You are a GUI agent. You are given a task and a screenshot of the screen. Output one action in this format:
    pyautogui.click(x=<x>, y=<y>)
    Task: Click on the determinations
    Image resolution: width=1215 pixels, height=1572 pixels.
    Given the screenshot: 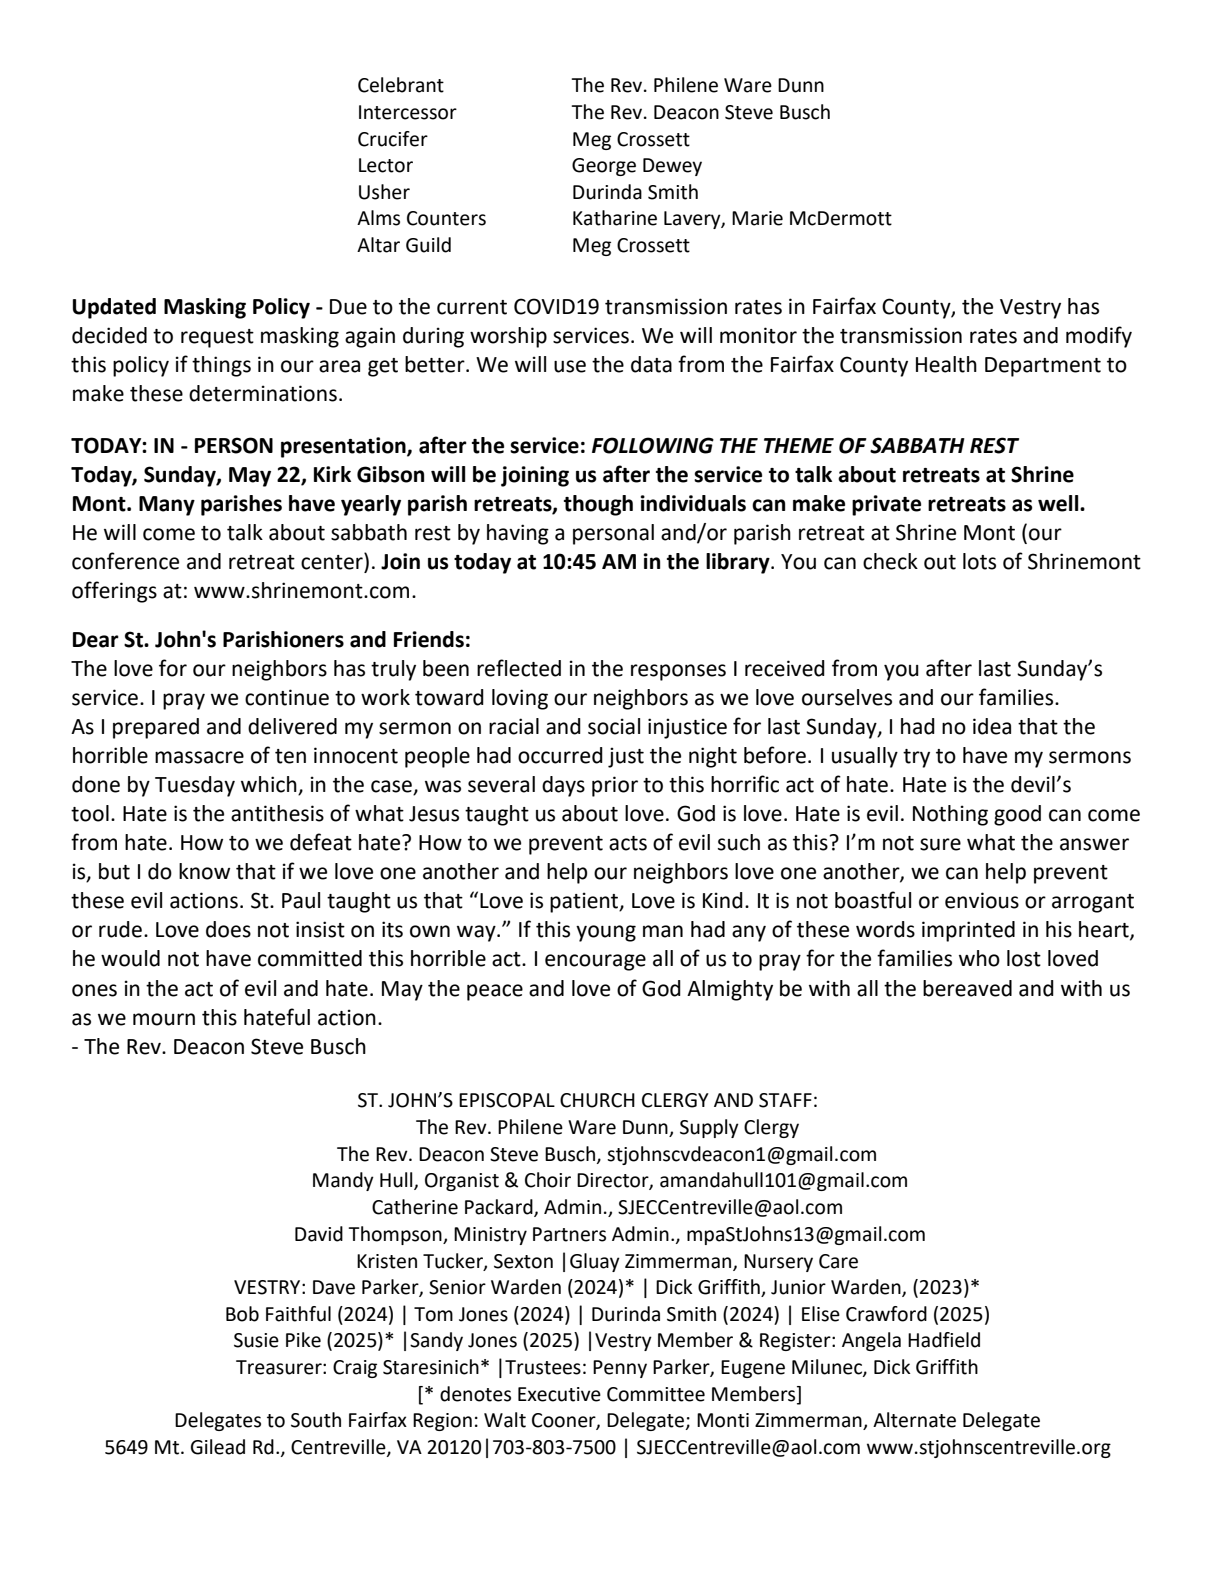 What is the action you would take?
    pyautogui.click(x=263, y=393)
